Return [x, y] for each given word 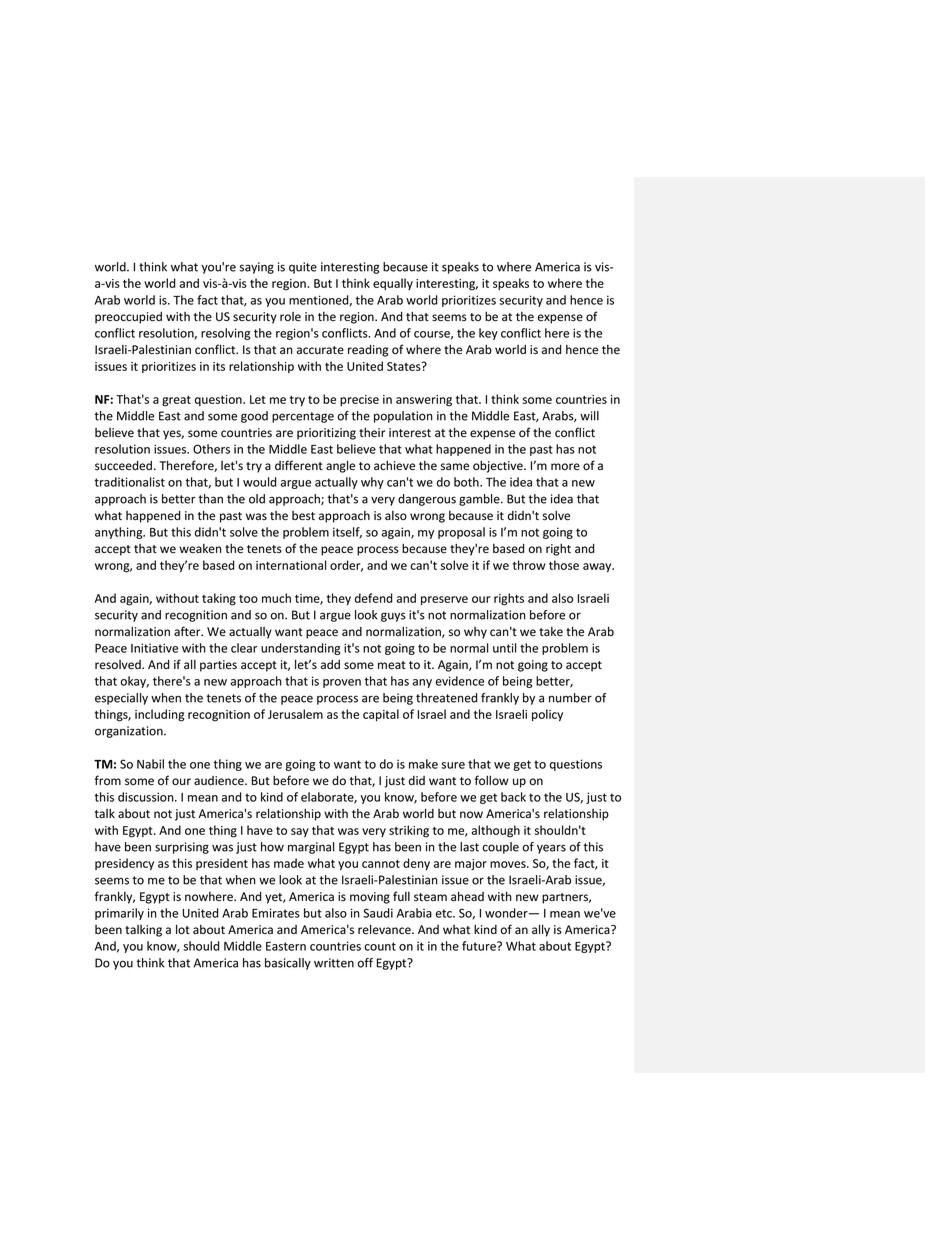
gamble [480, 500]
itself [347, 533]
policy [547, 715]
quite [303, 268]
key [488, 334]
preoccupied [128, 318]
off [365, 963]
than [211, 499]
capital [381, 715]
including [159, 715]
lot [183, 929]
